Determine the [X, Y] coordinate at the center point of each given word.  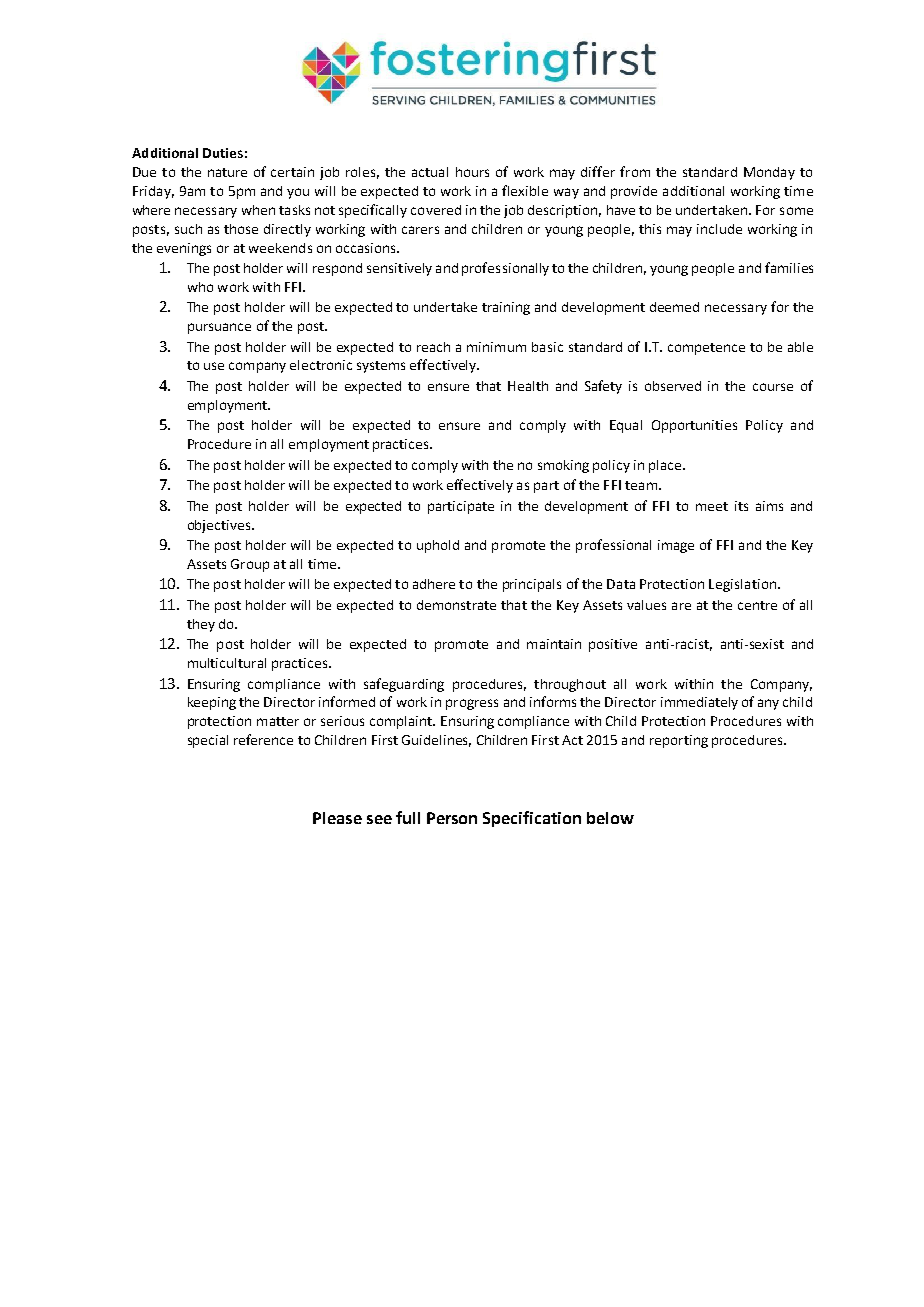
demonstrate [456, 605]
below [610, 818]
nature [227, 172]
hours [472, 172]
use [214, 366]
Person [452, 818]
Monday [769, 173]
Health [528, 386]
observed [673, 386]
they [201, 625]
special [208, 741]
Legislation [742, 585]
